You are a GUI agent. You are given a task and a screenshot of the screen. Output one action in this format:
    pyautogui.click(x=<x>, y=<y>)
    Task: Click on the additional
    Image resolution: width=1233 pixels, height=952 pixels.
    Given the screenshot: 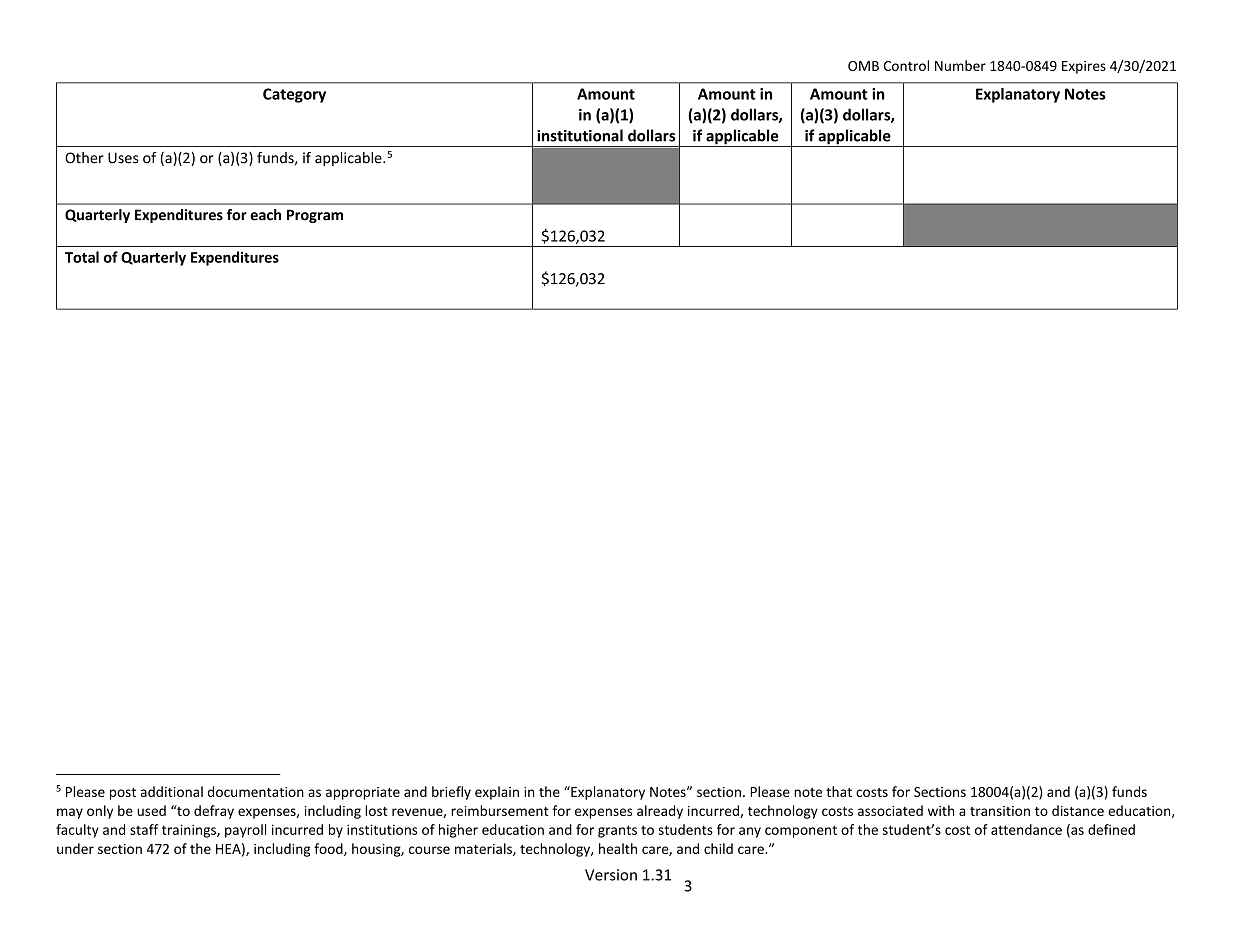 What is the action you would take?
    pyautogui.click(x=172, y=791)
